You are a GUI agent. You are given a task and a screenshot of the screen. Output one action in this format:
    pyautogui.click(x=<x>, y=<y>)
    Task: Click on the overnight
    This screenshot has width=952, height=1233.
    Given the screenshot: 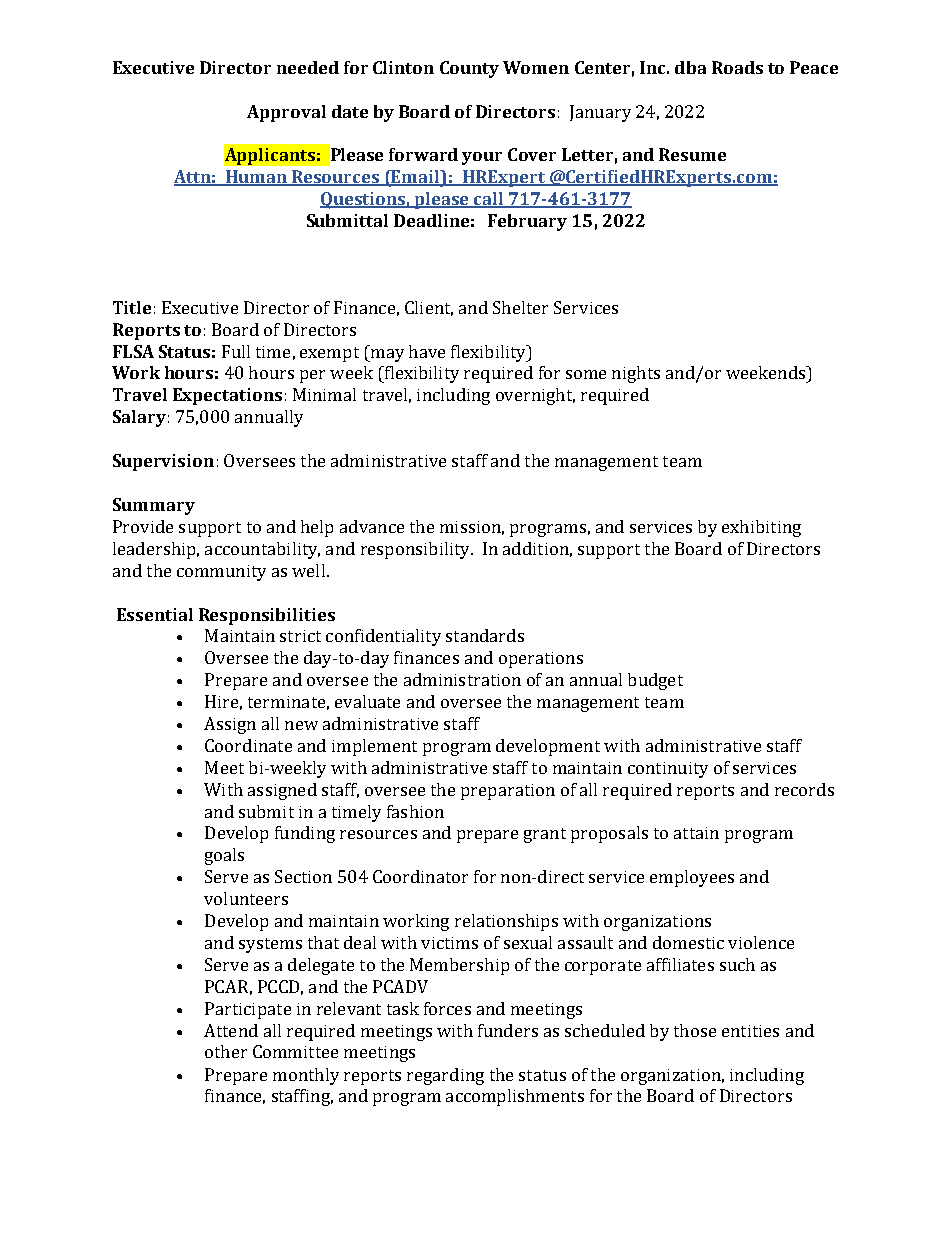 What is the action you would take?
    pyautogui.click(x=535, y=396)
